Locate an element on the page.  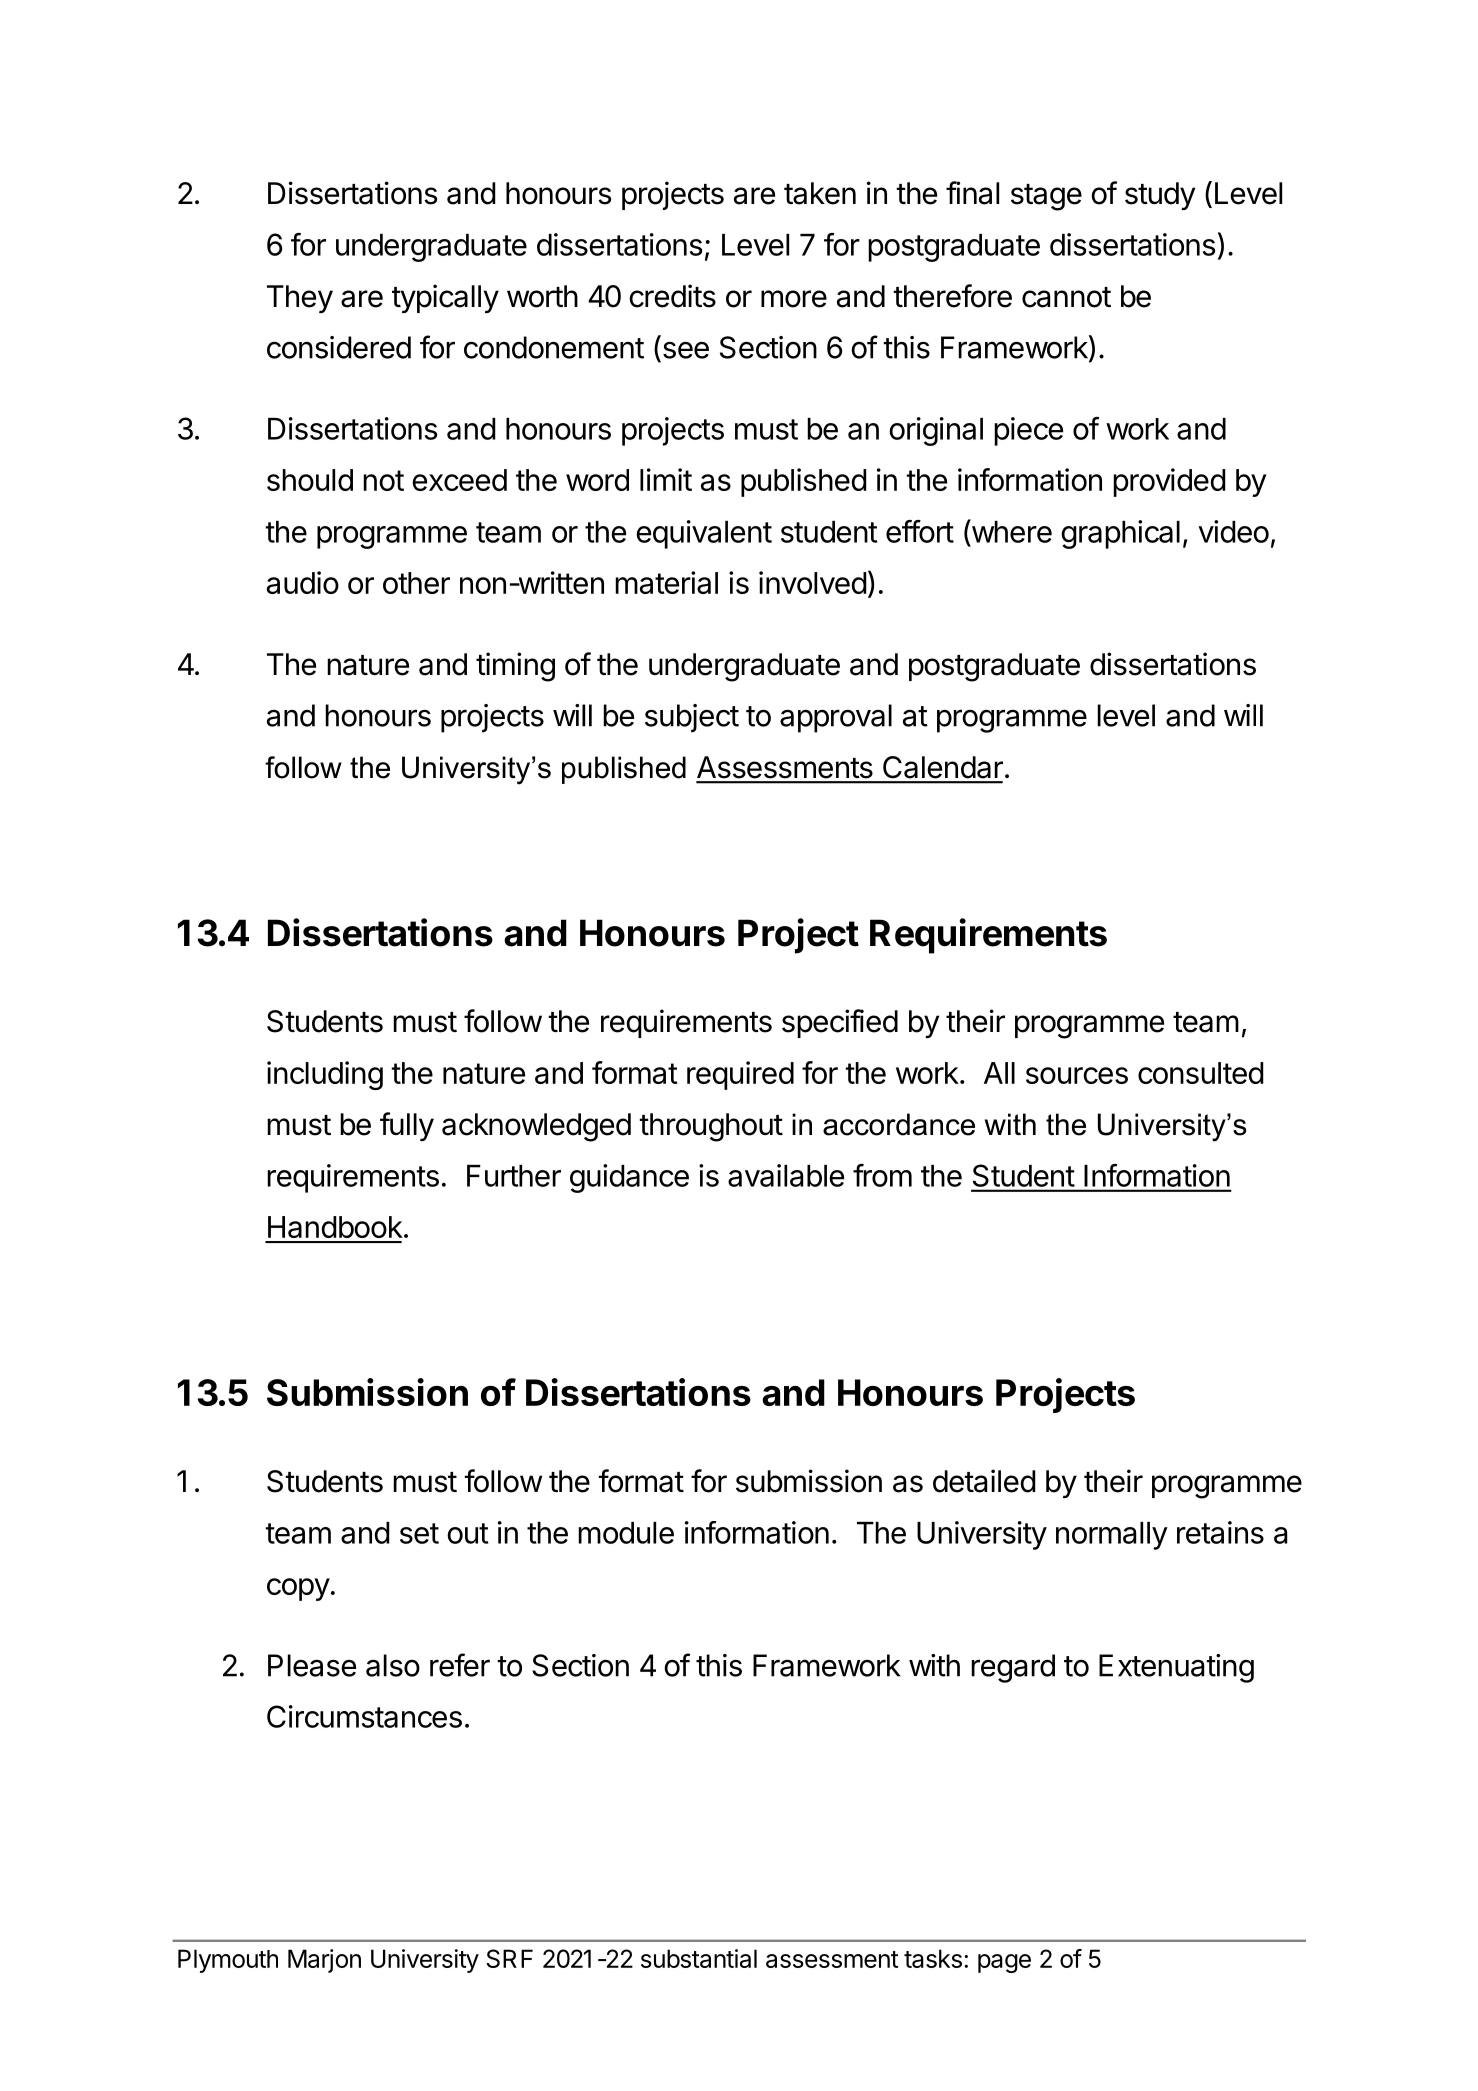
study is located at coordinates (1160, 196).
